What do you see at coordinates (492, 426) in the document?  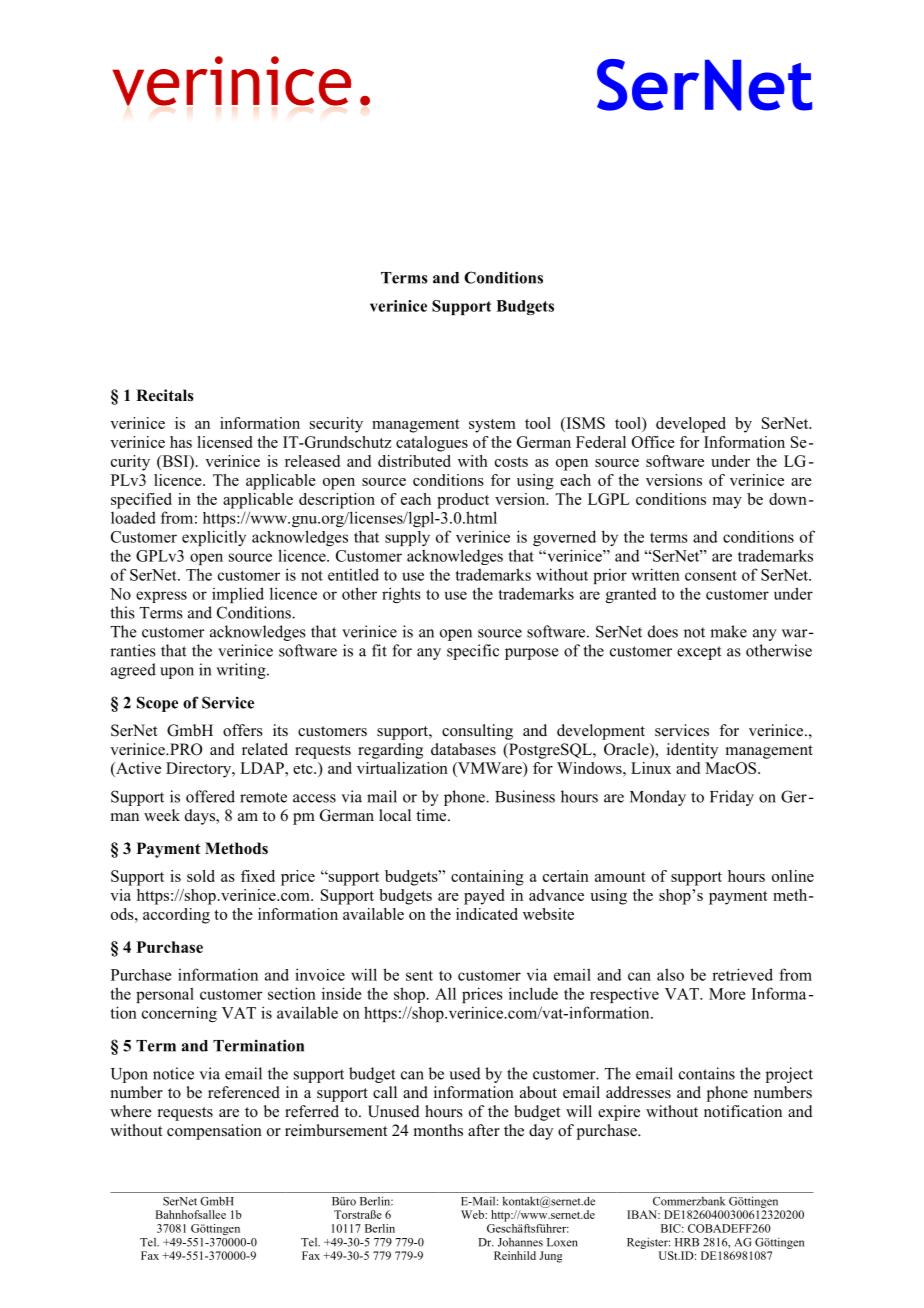 I see `system` at bounding box center [492, 426].
